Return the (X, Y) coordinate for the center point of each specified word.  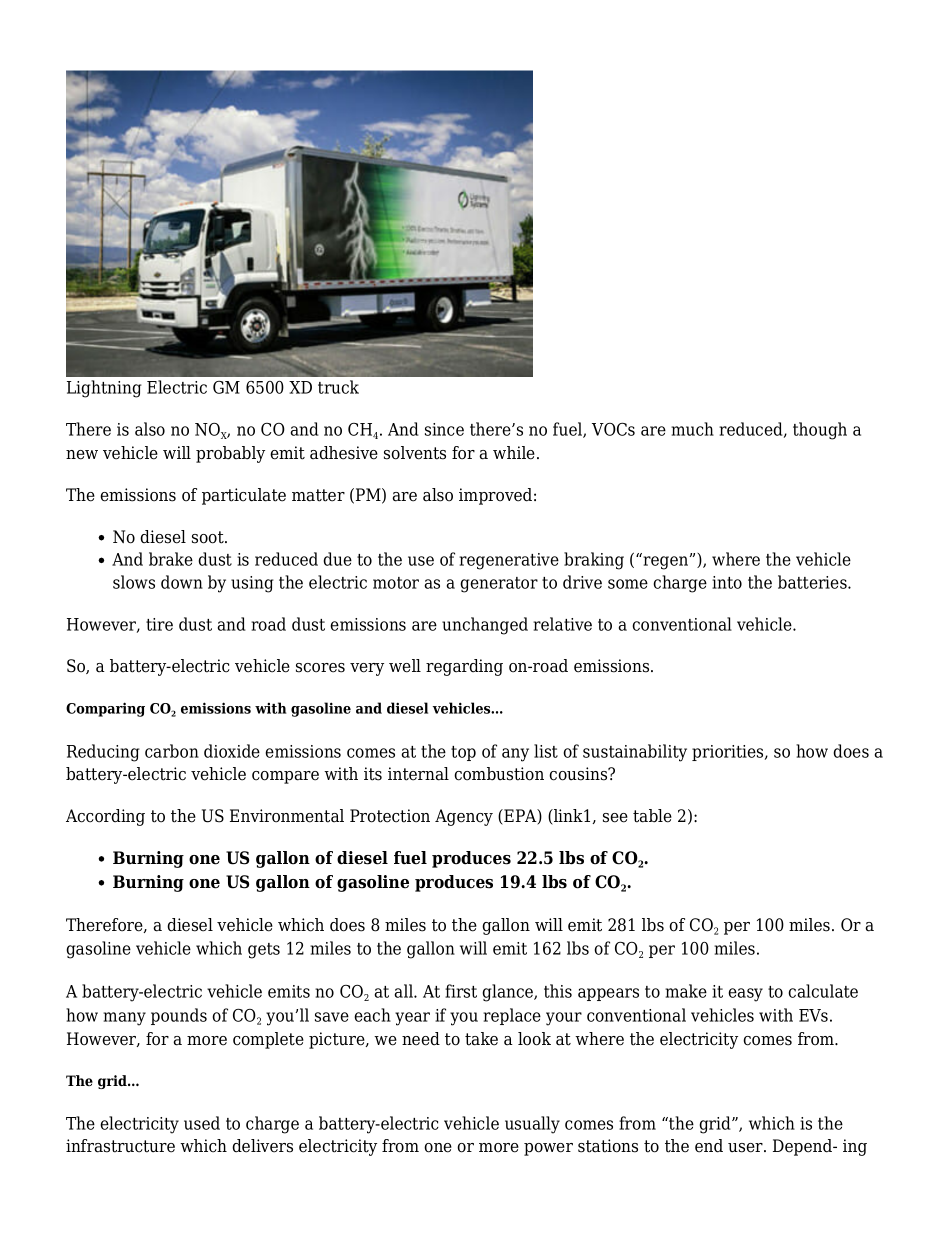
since (444, 429)
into (727, 582)
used (202, 1123)
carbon (172, 751)
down (182, 582)
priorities (729, 753)
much (692, 429)
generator (499, 585)
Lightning (104, 389)
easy (745, 995)
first (461, 991)
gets (264, 951)
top (463, 753)
